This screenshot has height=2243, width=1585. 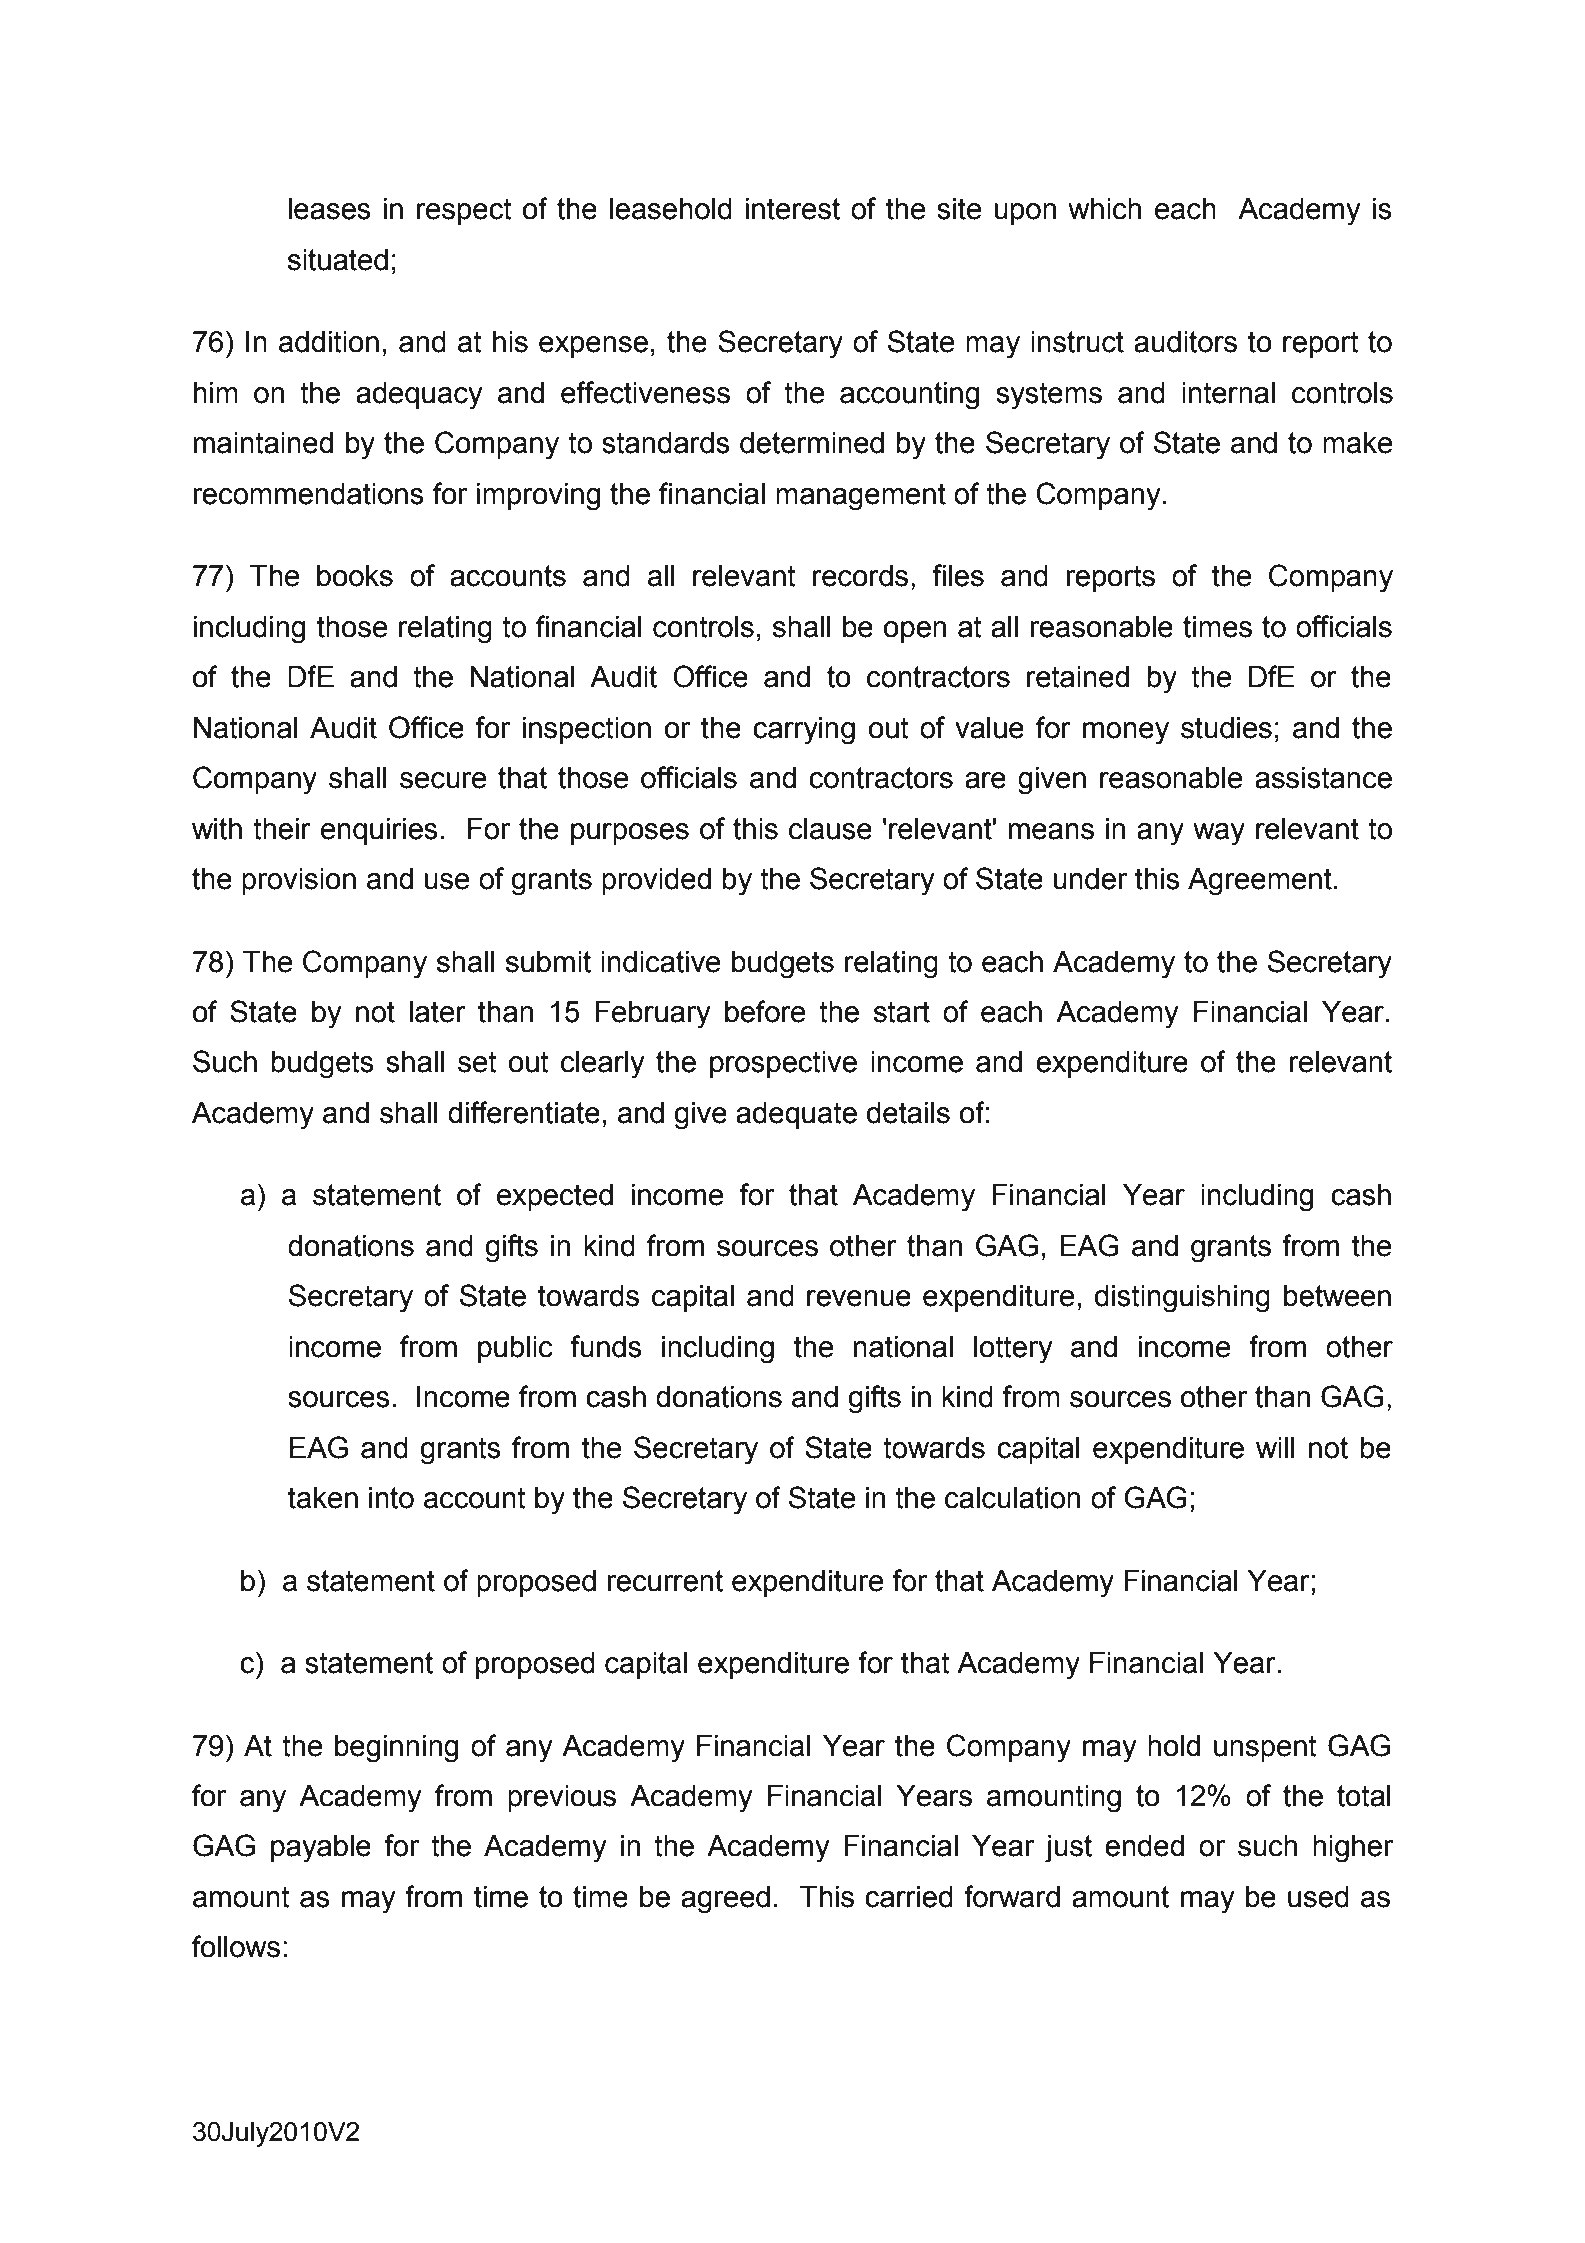 What do you see at coordinates (793, 209) in the screenshot?
I see `interest` at bounding box center [793, 209].
